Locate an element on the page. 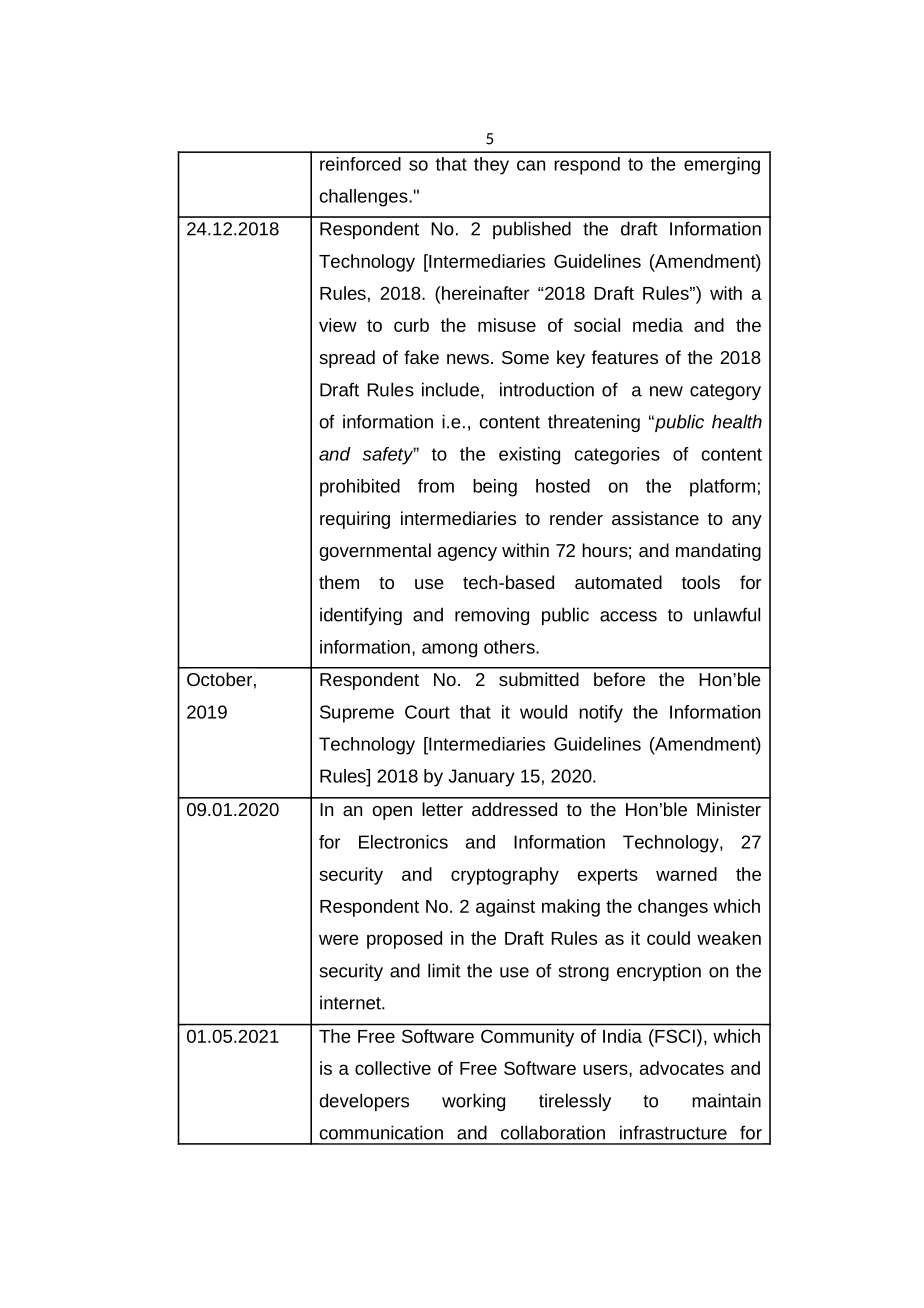  emerging is located at coordinates (722, 166).
